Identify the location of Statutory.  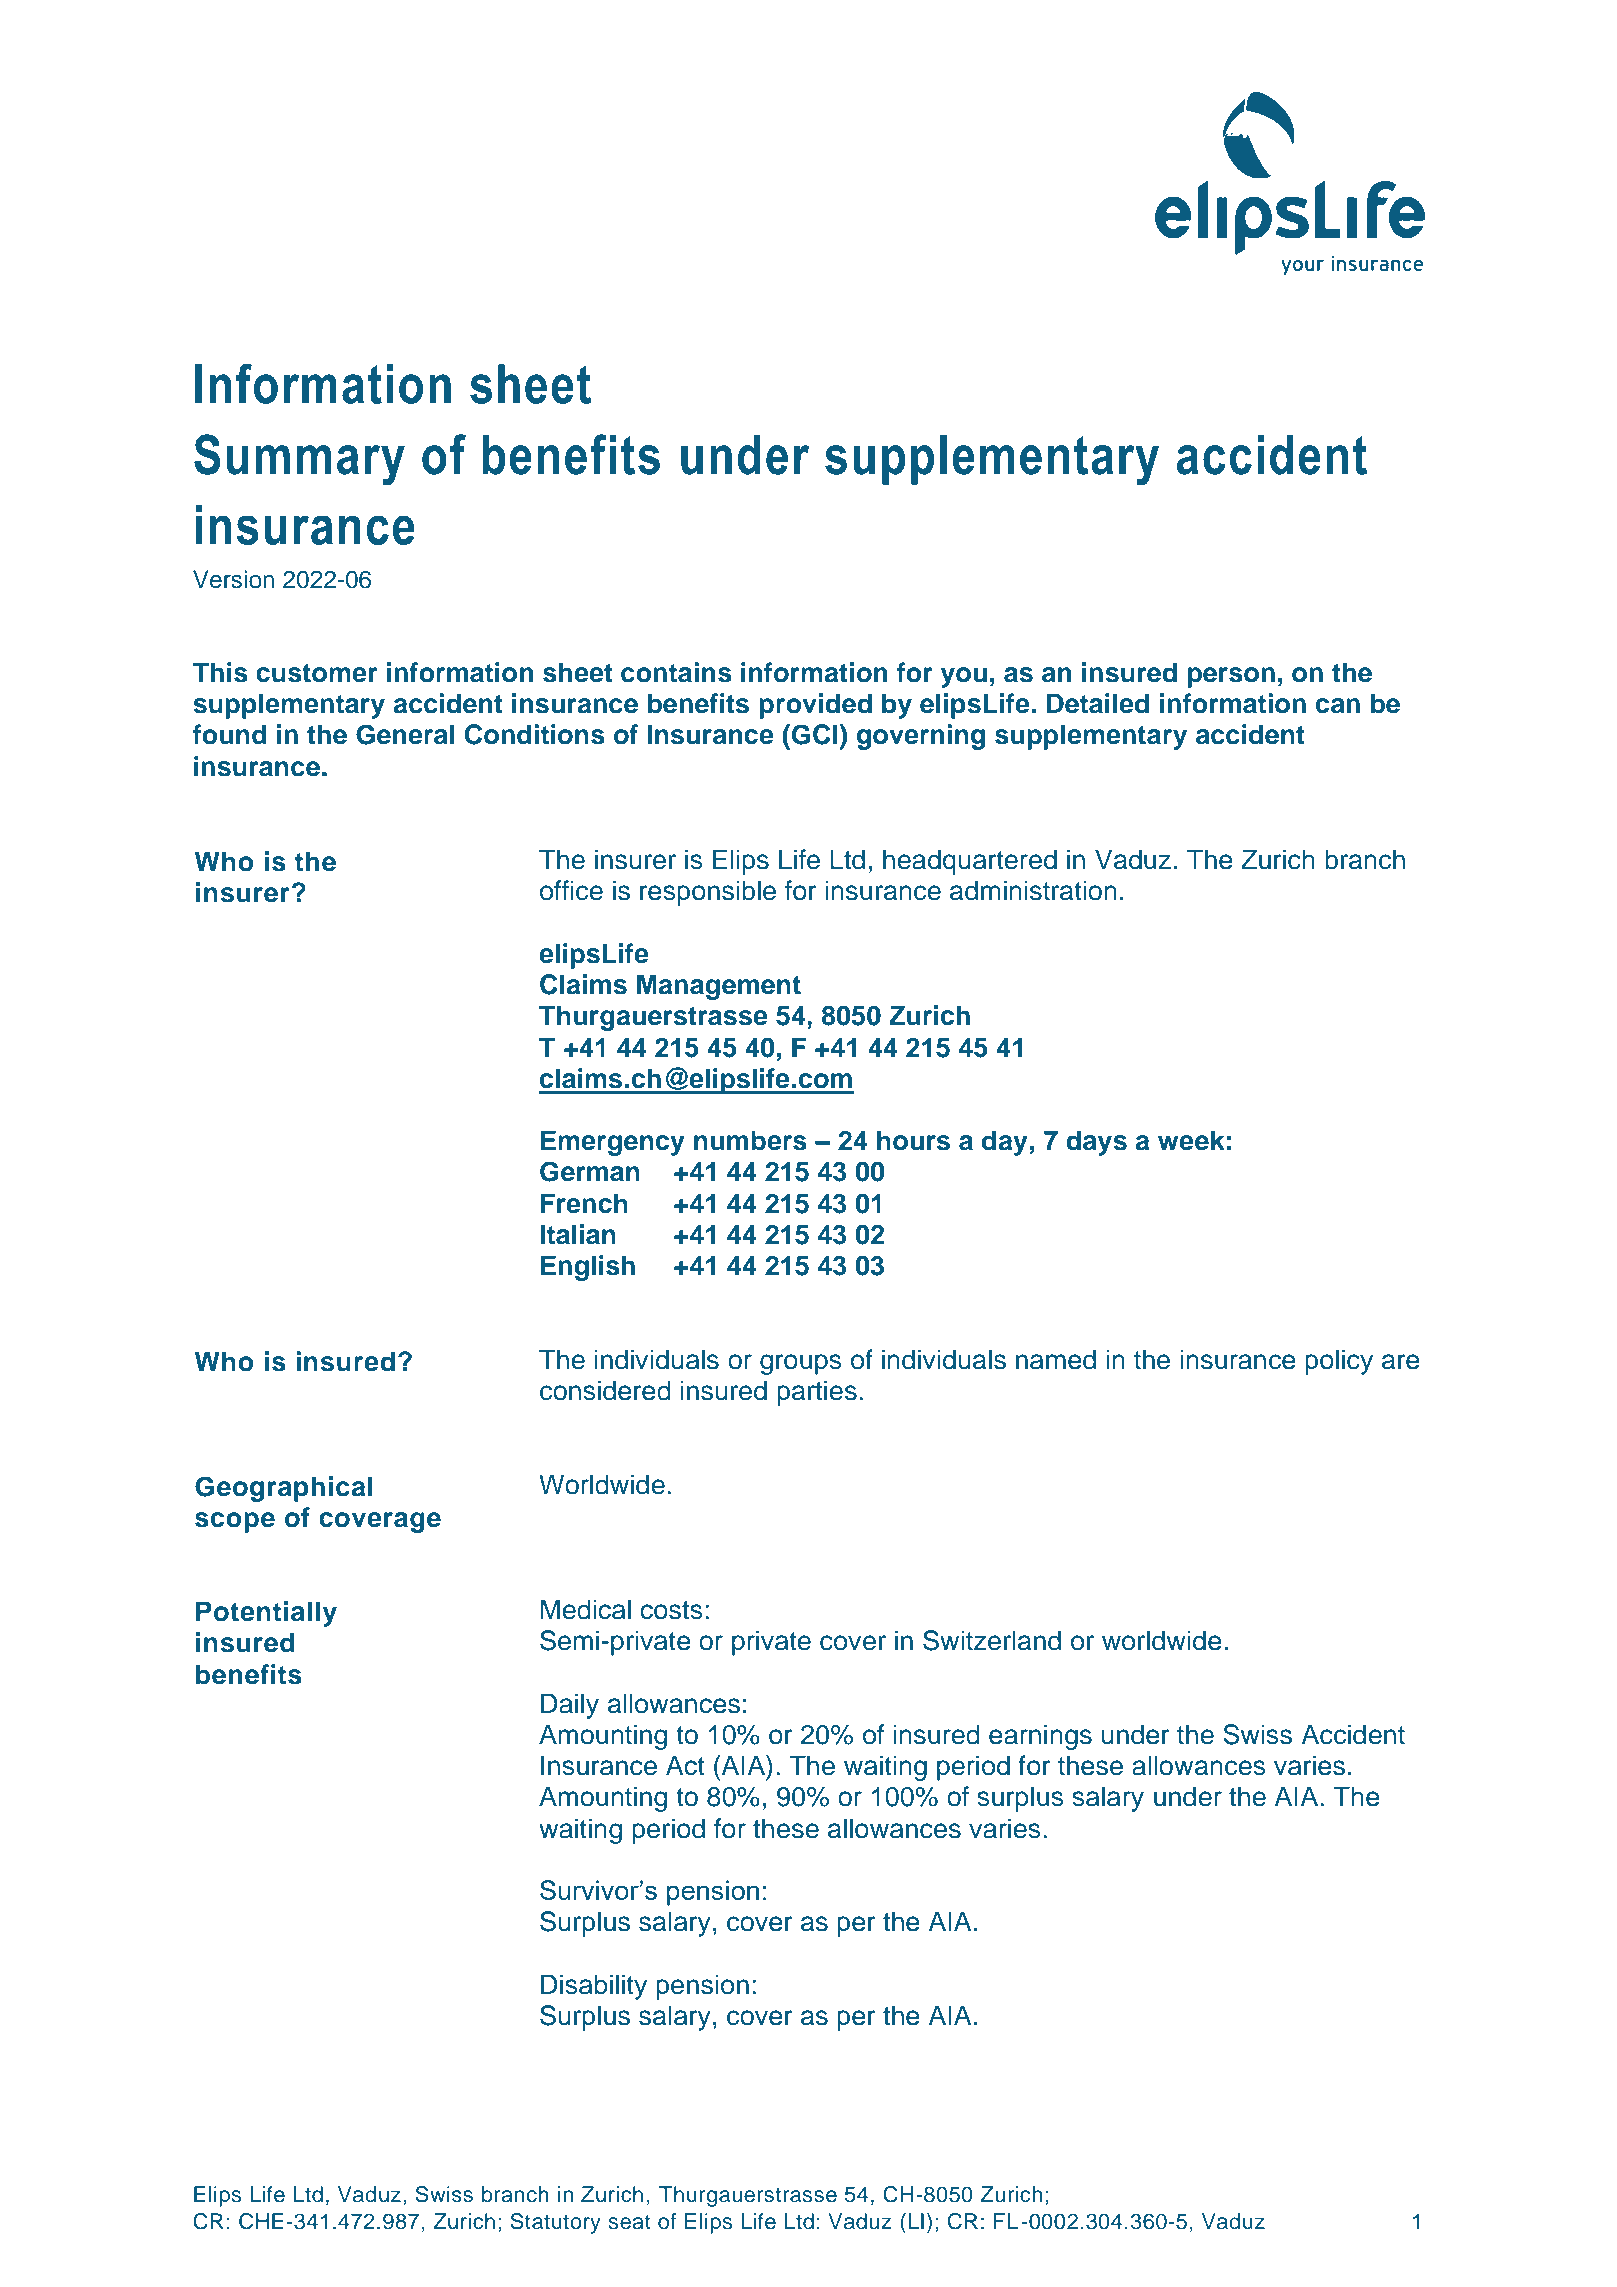
(555, 2223).
